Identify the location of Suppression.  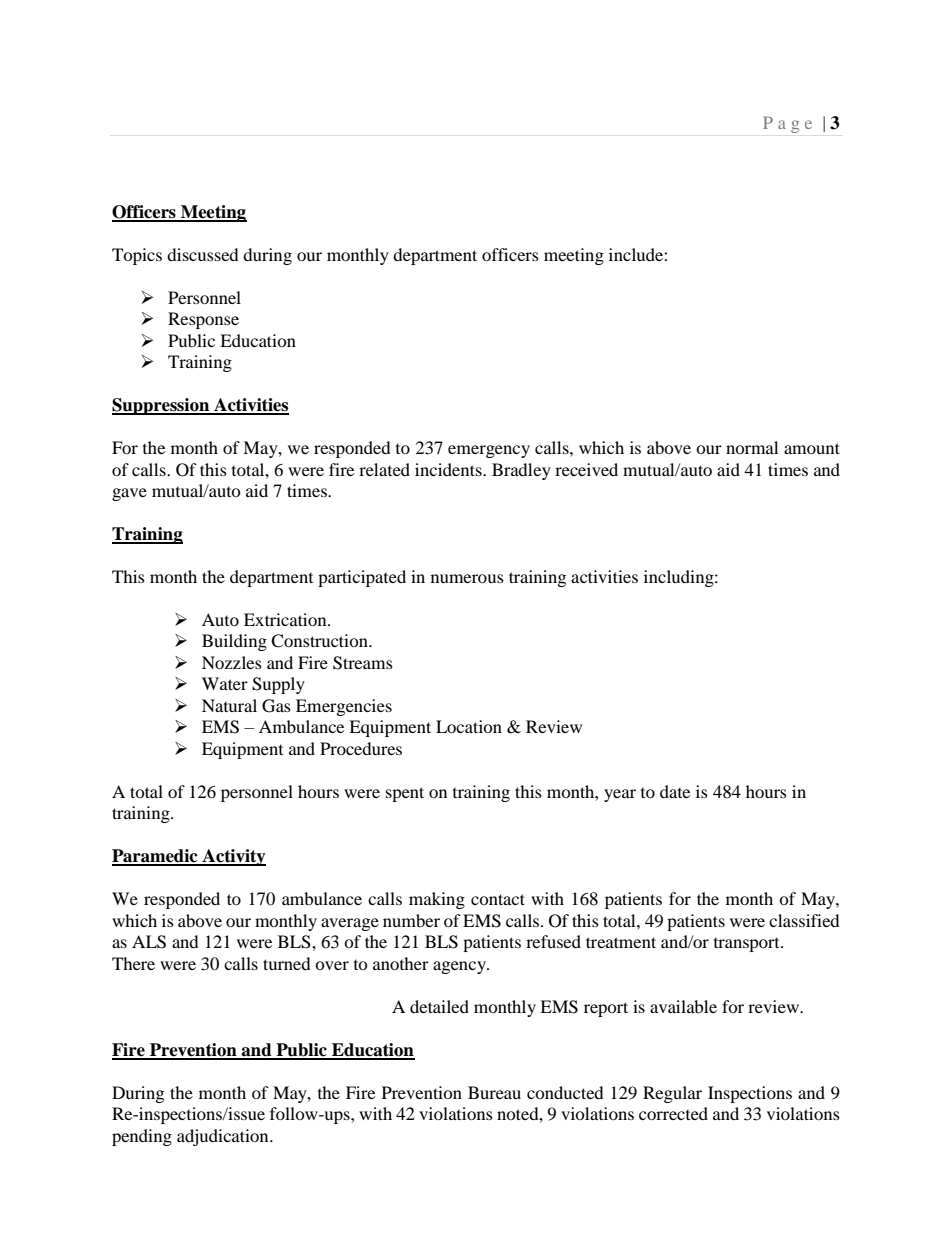
(162, 406).
